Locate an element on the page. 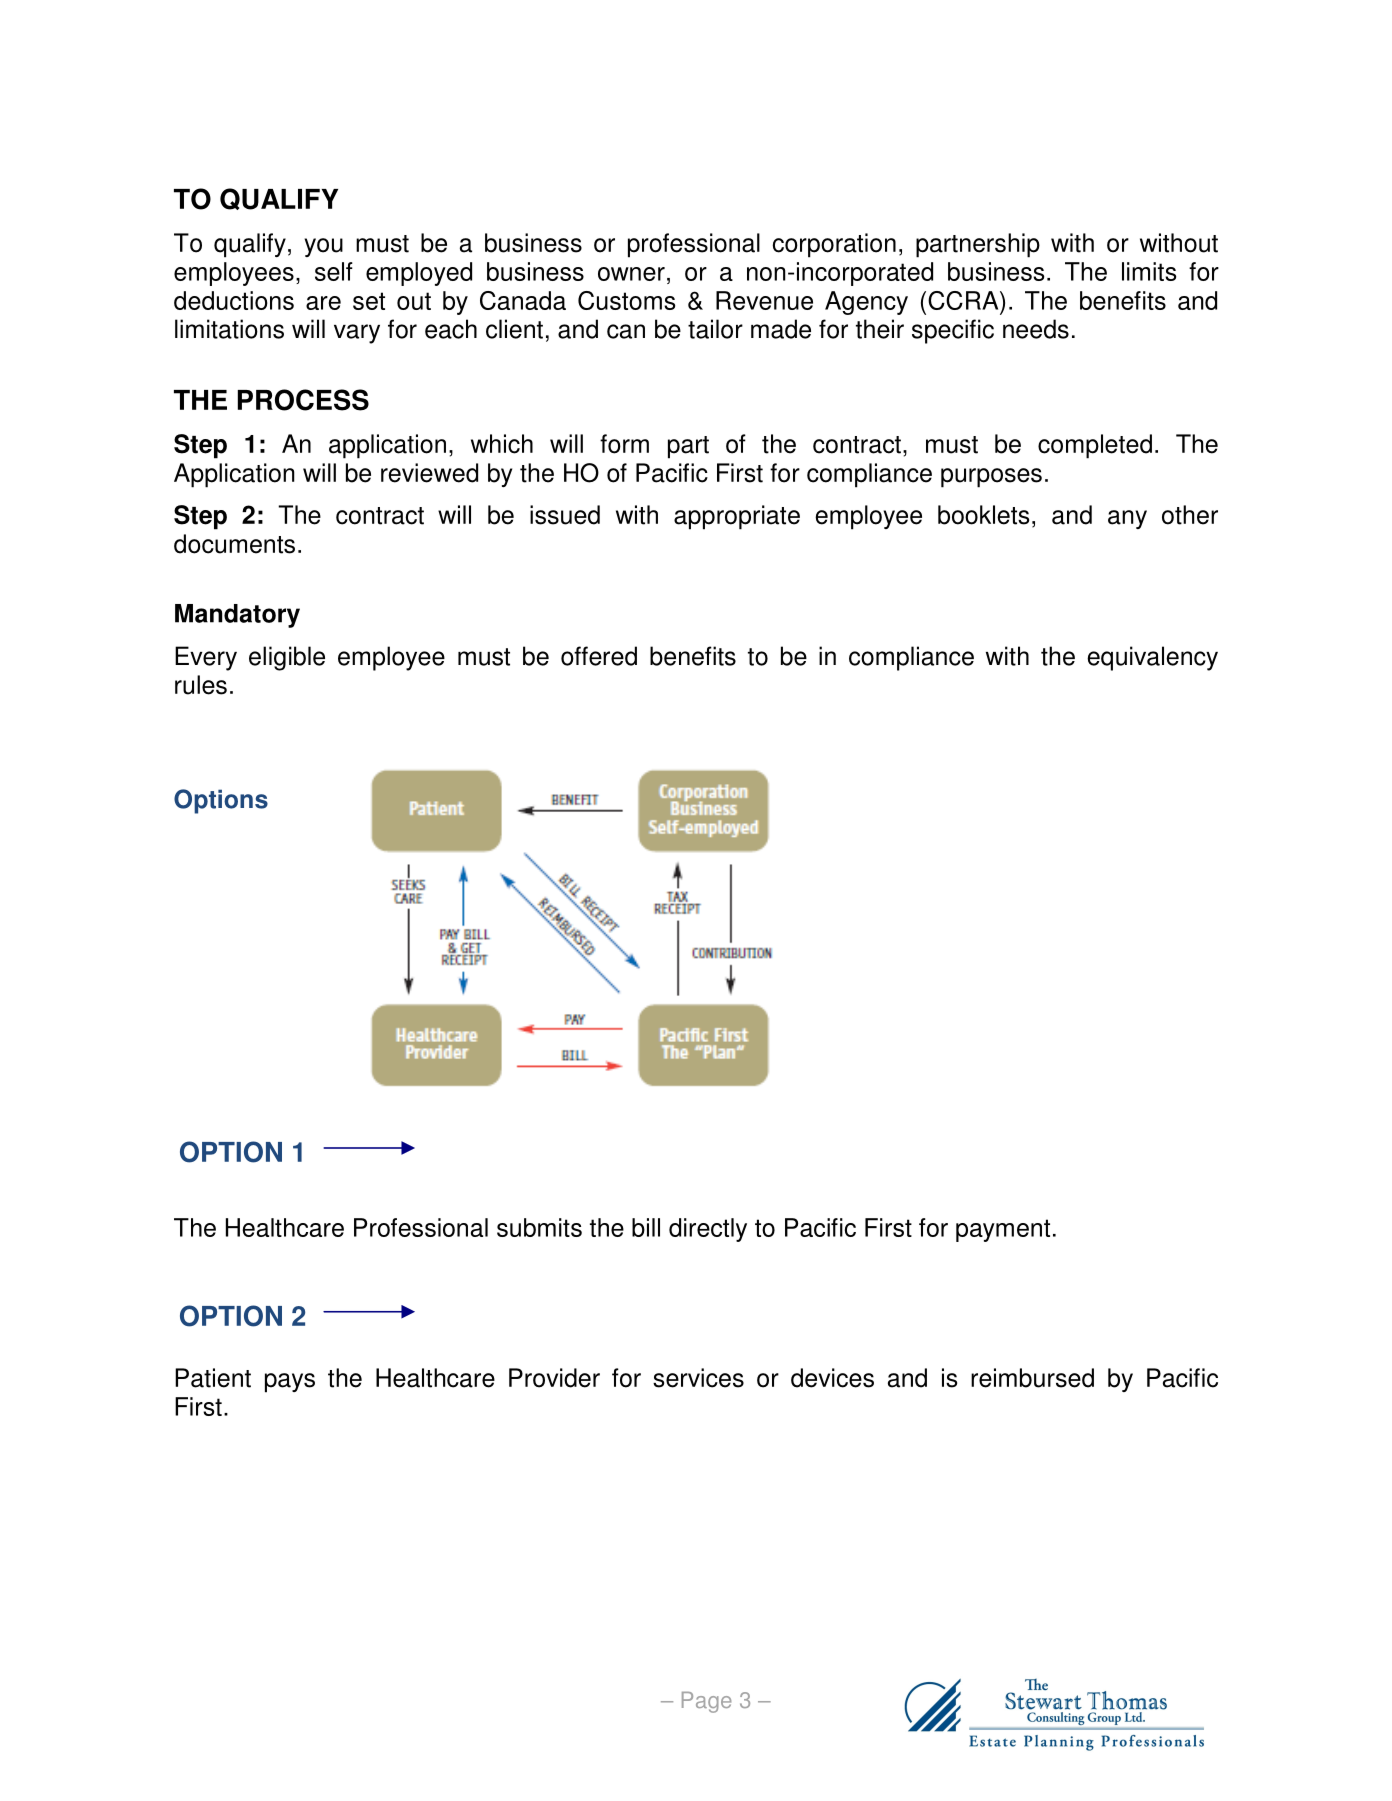 The image size is (1392, 1801). self is located at coordinates (334, 271).
